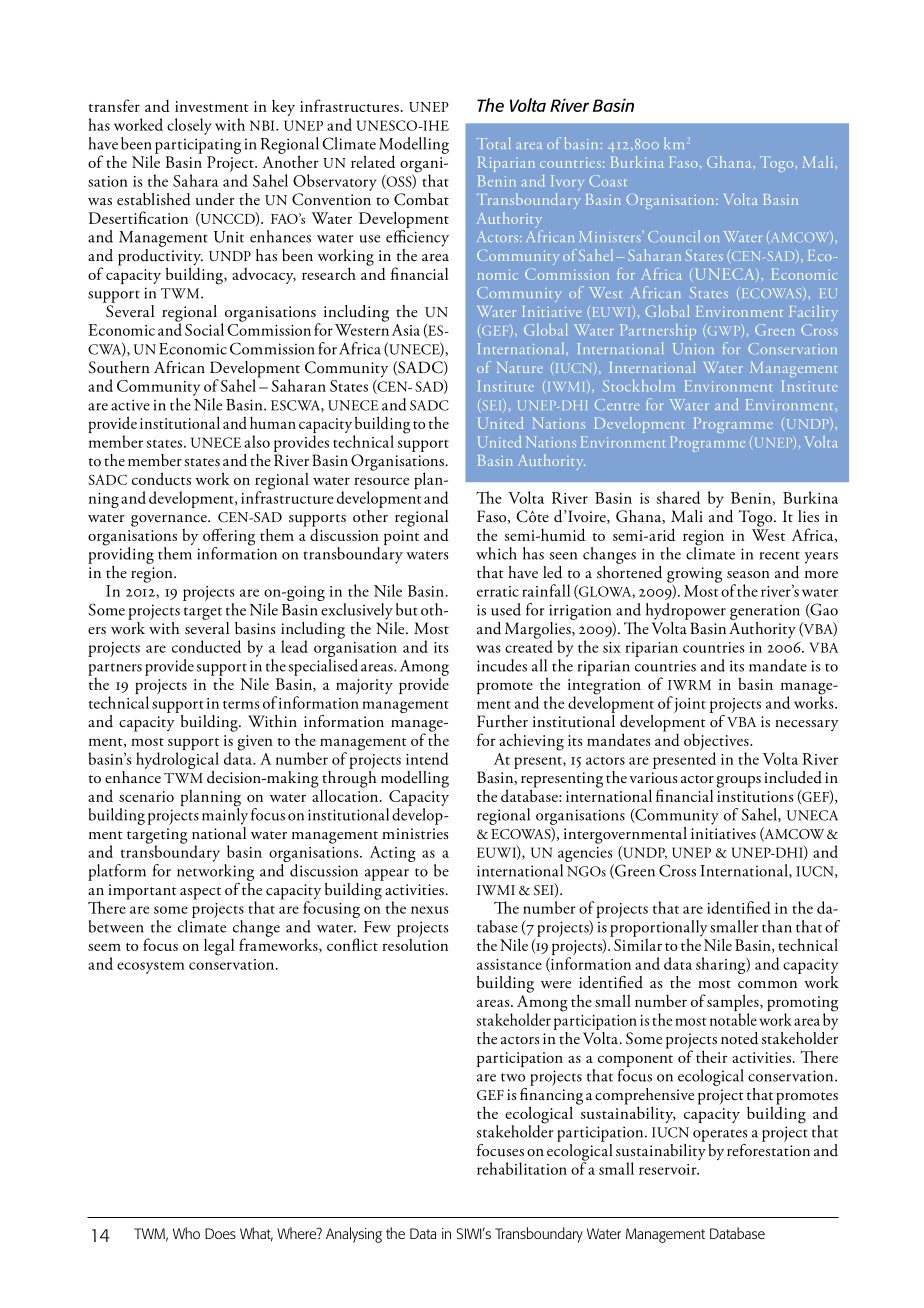  What do you see at coordinates (186, 1233) in the screenshot?
I see `Who` at bounding box center [186, 1233].
